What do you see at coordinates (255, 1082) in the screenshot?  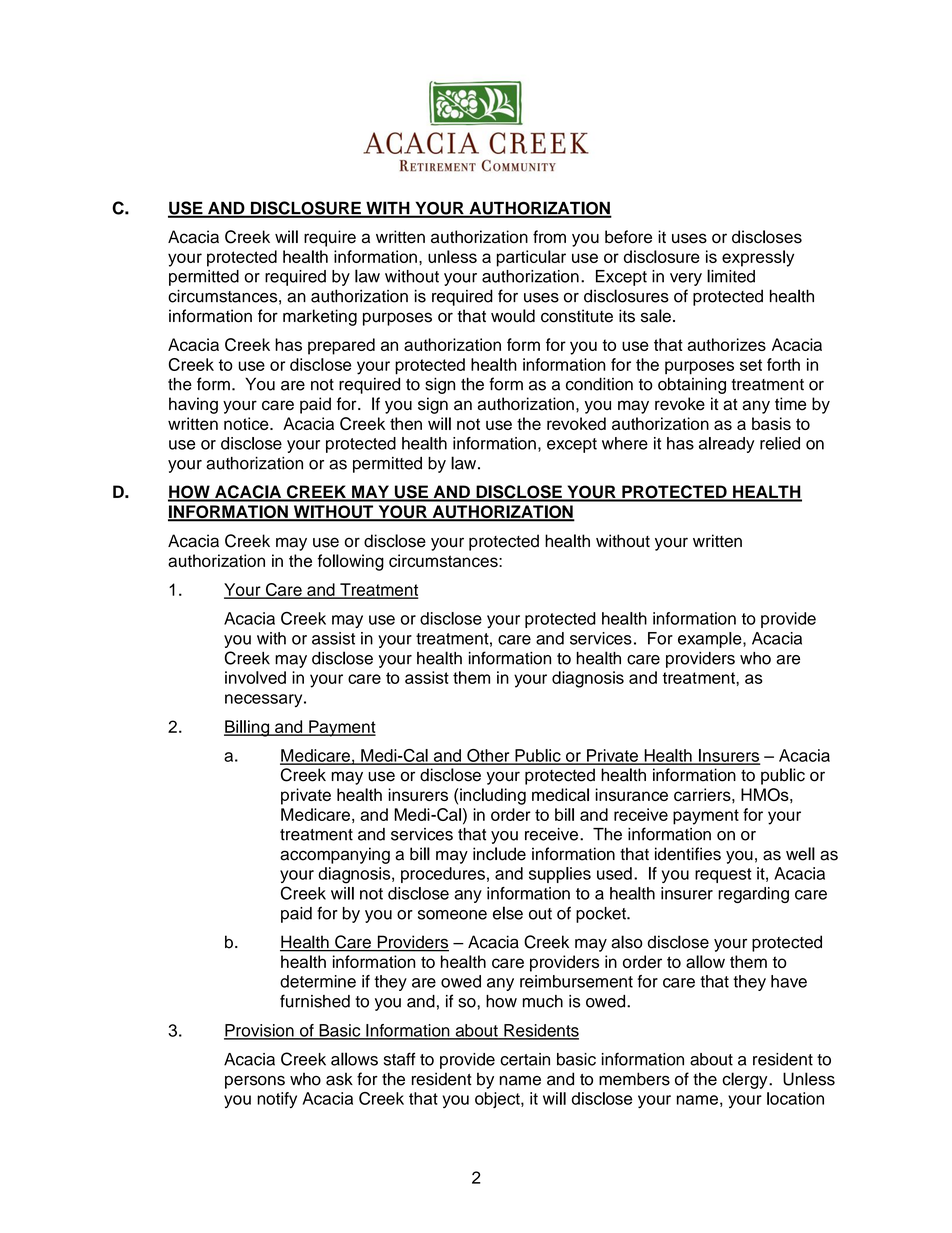 I see `persons` at bounding box center [255, 1082].
